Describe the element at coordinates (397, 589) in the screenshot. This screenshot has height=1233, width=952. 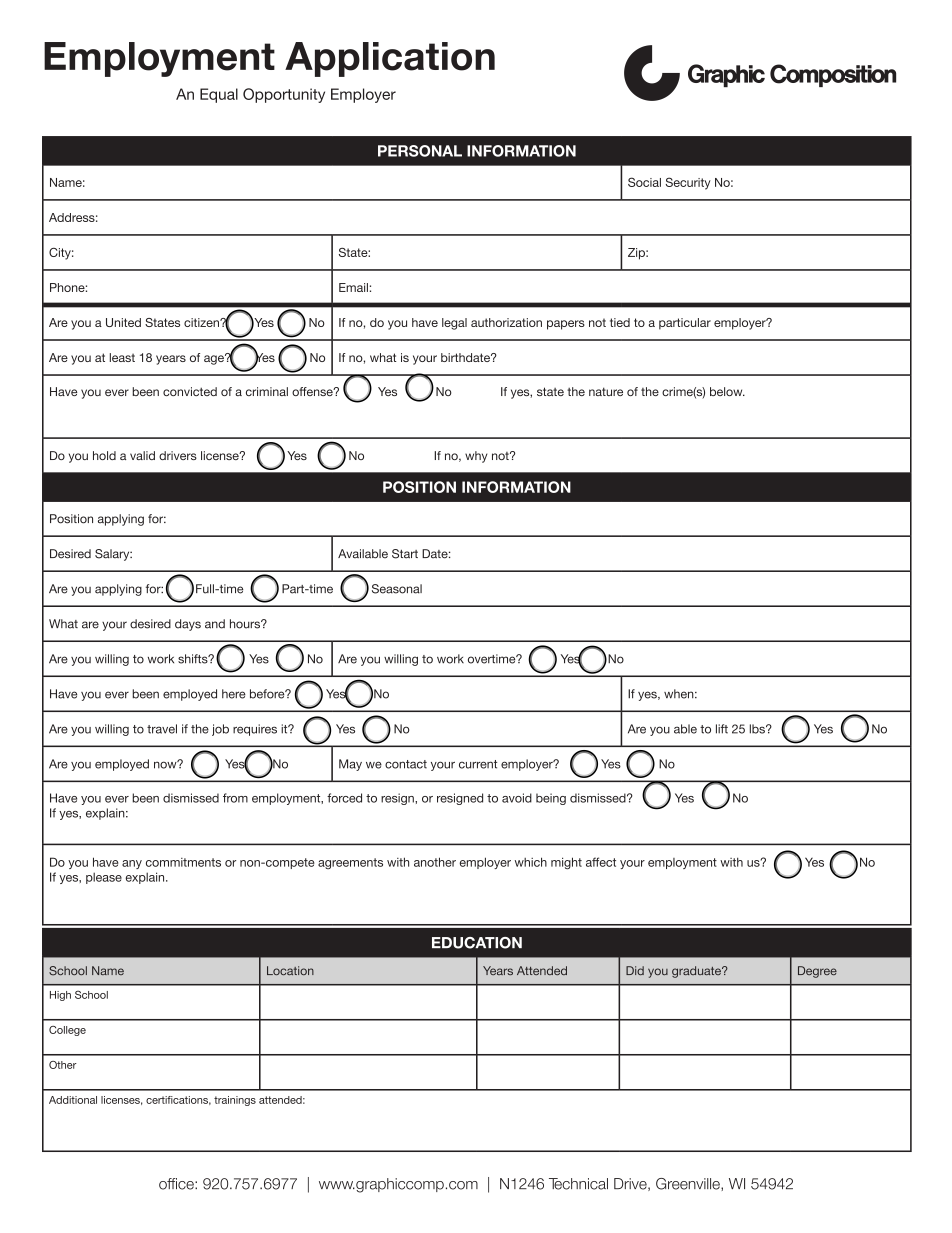
I see `Seasonal` at that location.
